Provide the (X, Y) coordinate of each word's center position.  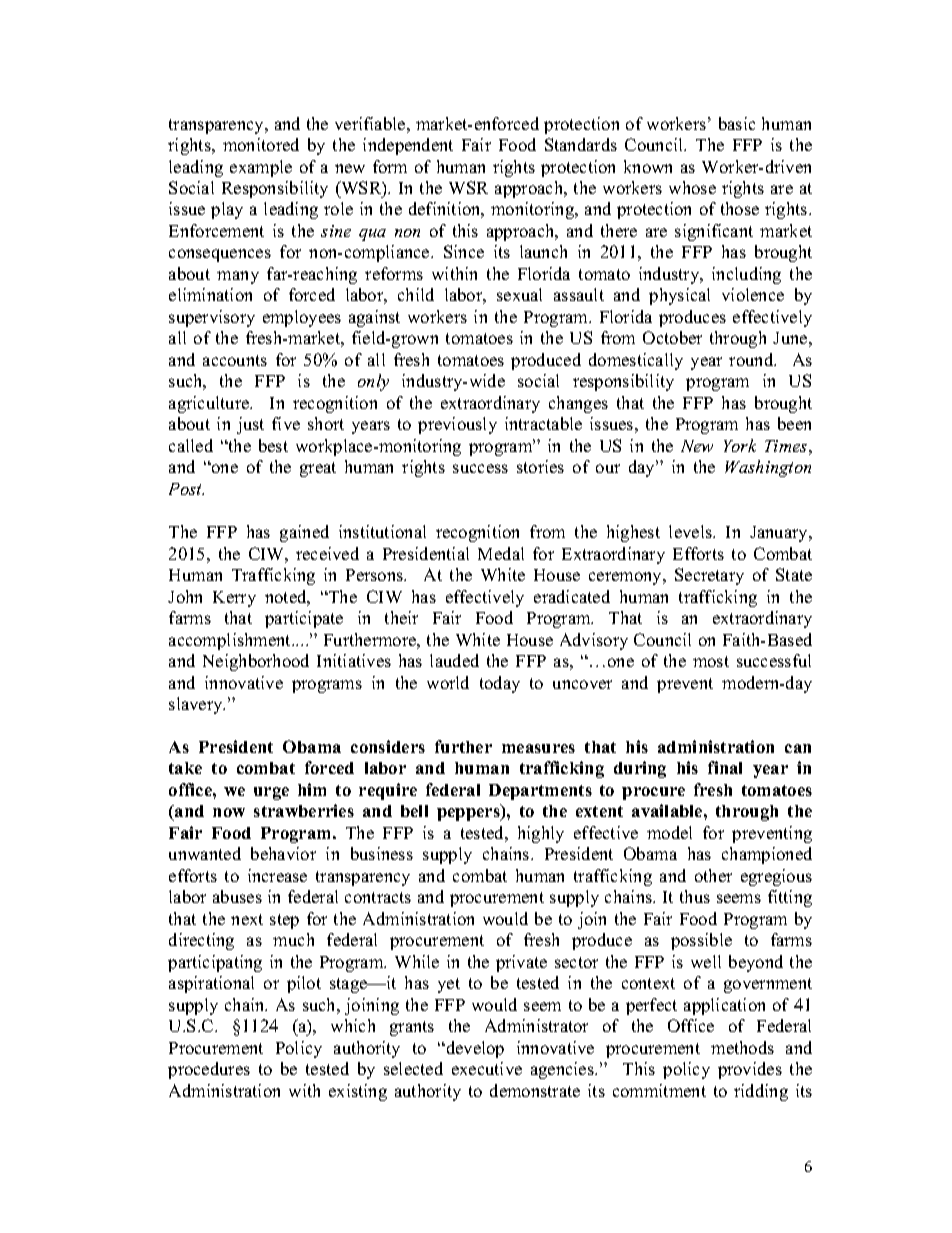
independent (408, 146)
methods (742, 1047)
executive (487, 1068)
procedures (209, 1070)
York (740, 445)
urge (271, 793)
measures (538, 748)
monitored (261, 144)
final (725, 767)
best (273, 445)
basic (737, 123)
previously (457, 425)
